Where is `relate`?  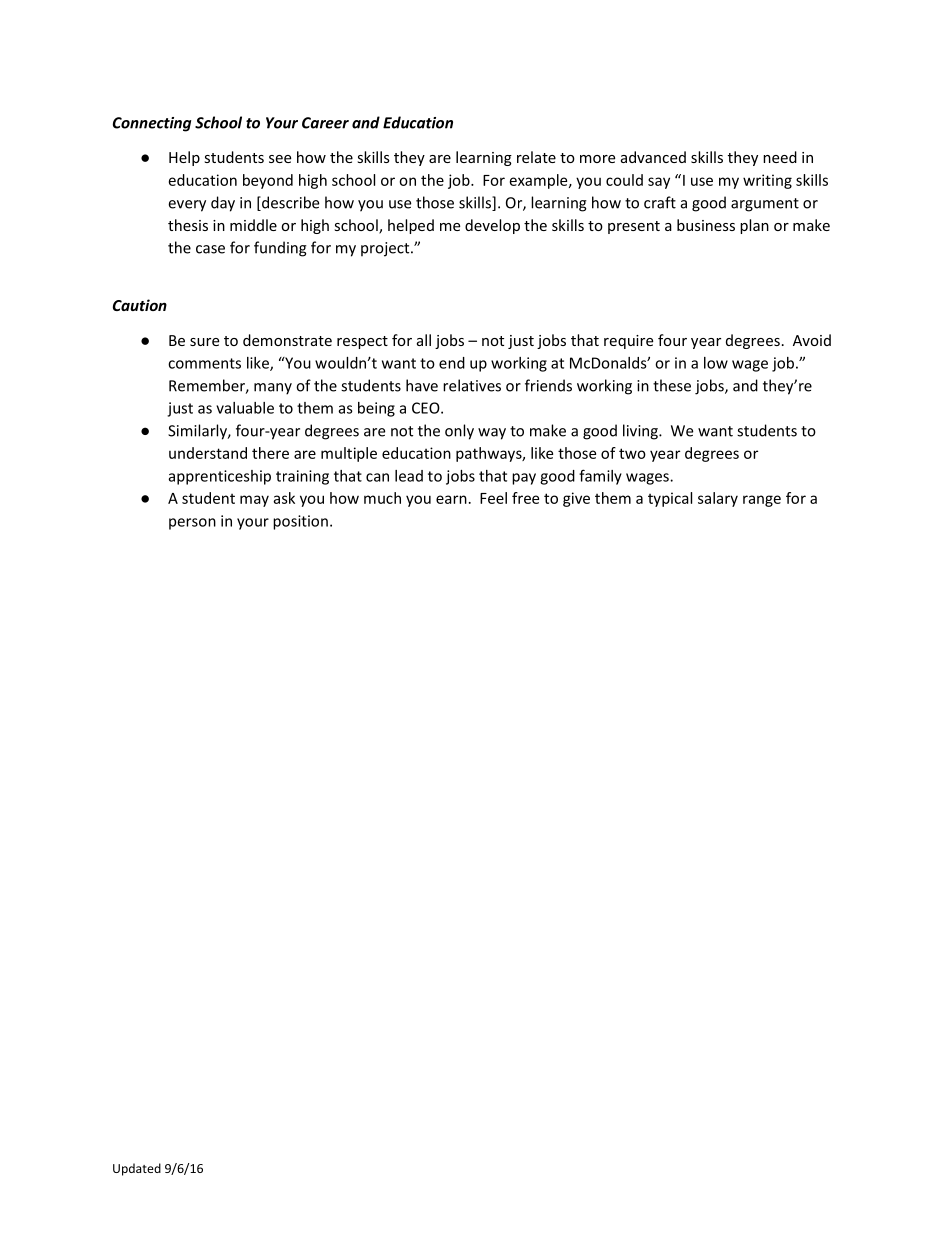 relate is located at coordinates (536, 157).
